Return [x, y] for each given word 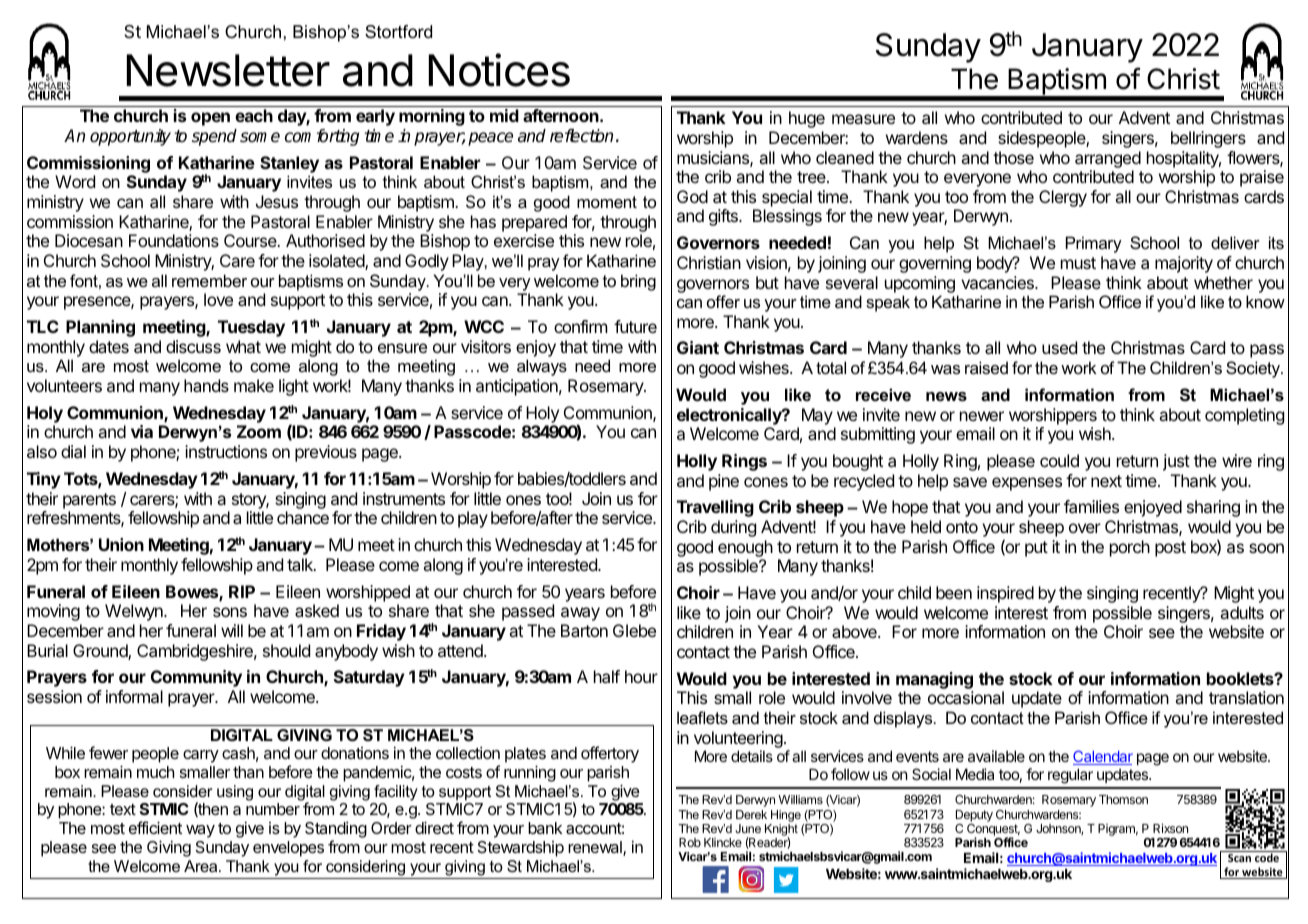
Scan [1239, 858]
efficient [155, 827]
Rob [690, 842]
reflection [581, 136]
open [210, 119]
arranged [1108, 159]
